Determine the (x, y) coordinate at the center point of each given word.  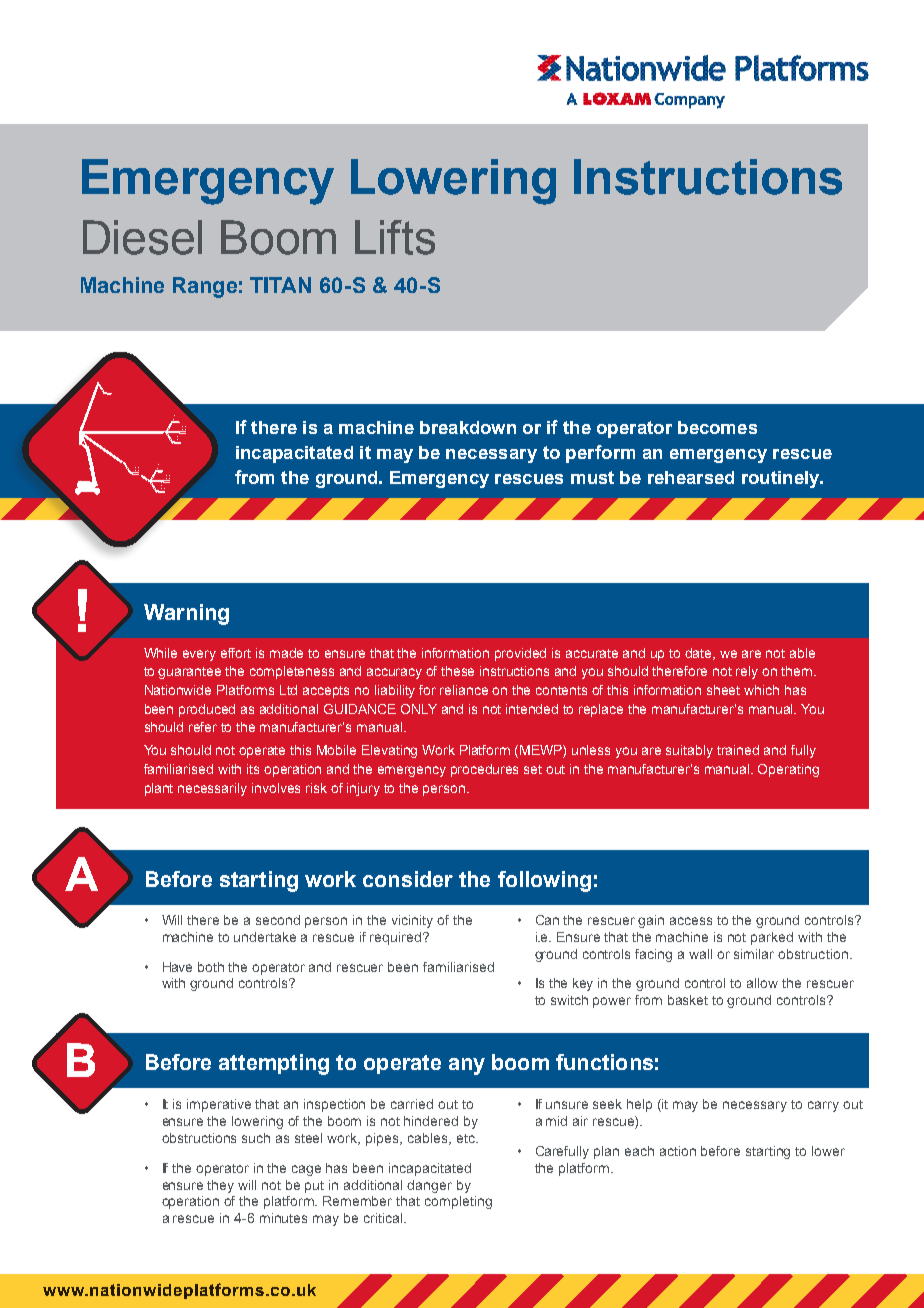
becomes (717, 427)
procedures (484, 770)
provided (520, 654)
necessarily (212, 789)
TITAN (280, 285)
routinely (782, 479)
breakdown (468, 427)
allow (762, 983)
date (700, 654)
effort (236, 653)
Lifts (395, 237)
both (211, 967)
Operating (788, 770)
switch (569, 1000)
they (220, 1186)
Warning (186, 614)
